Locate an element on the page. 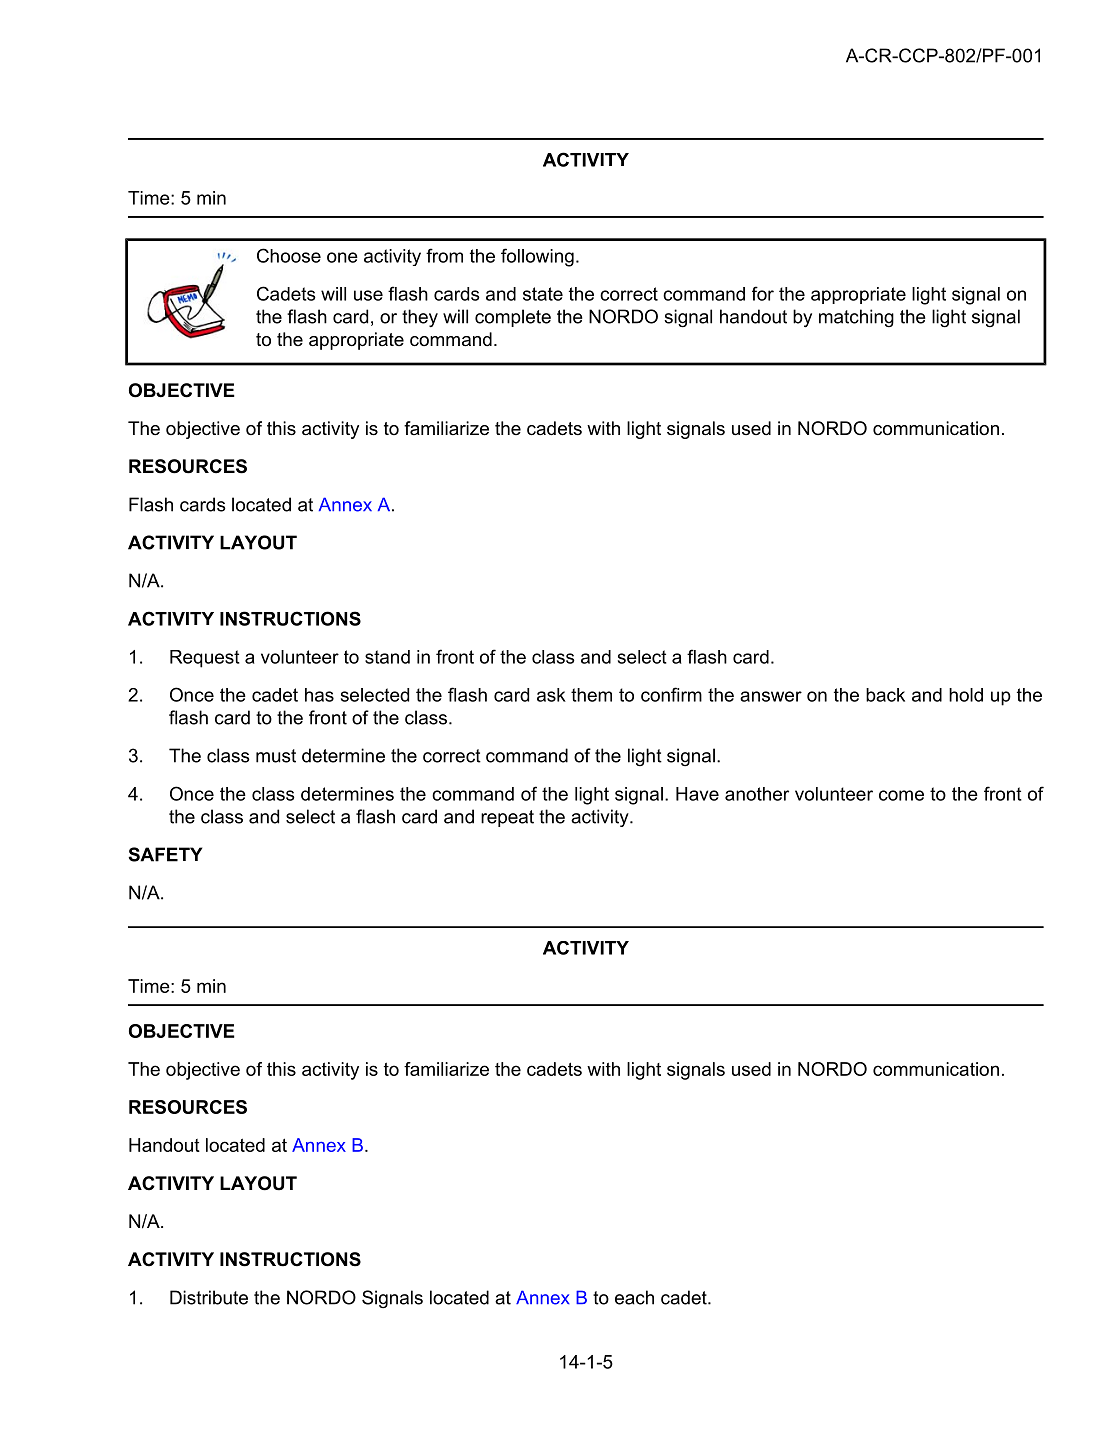 The image size is (1105, 1429). repeat is located at coordinates (507, 818).
